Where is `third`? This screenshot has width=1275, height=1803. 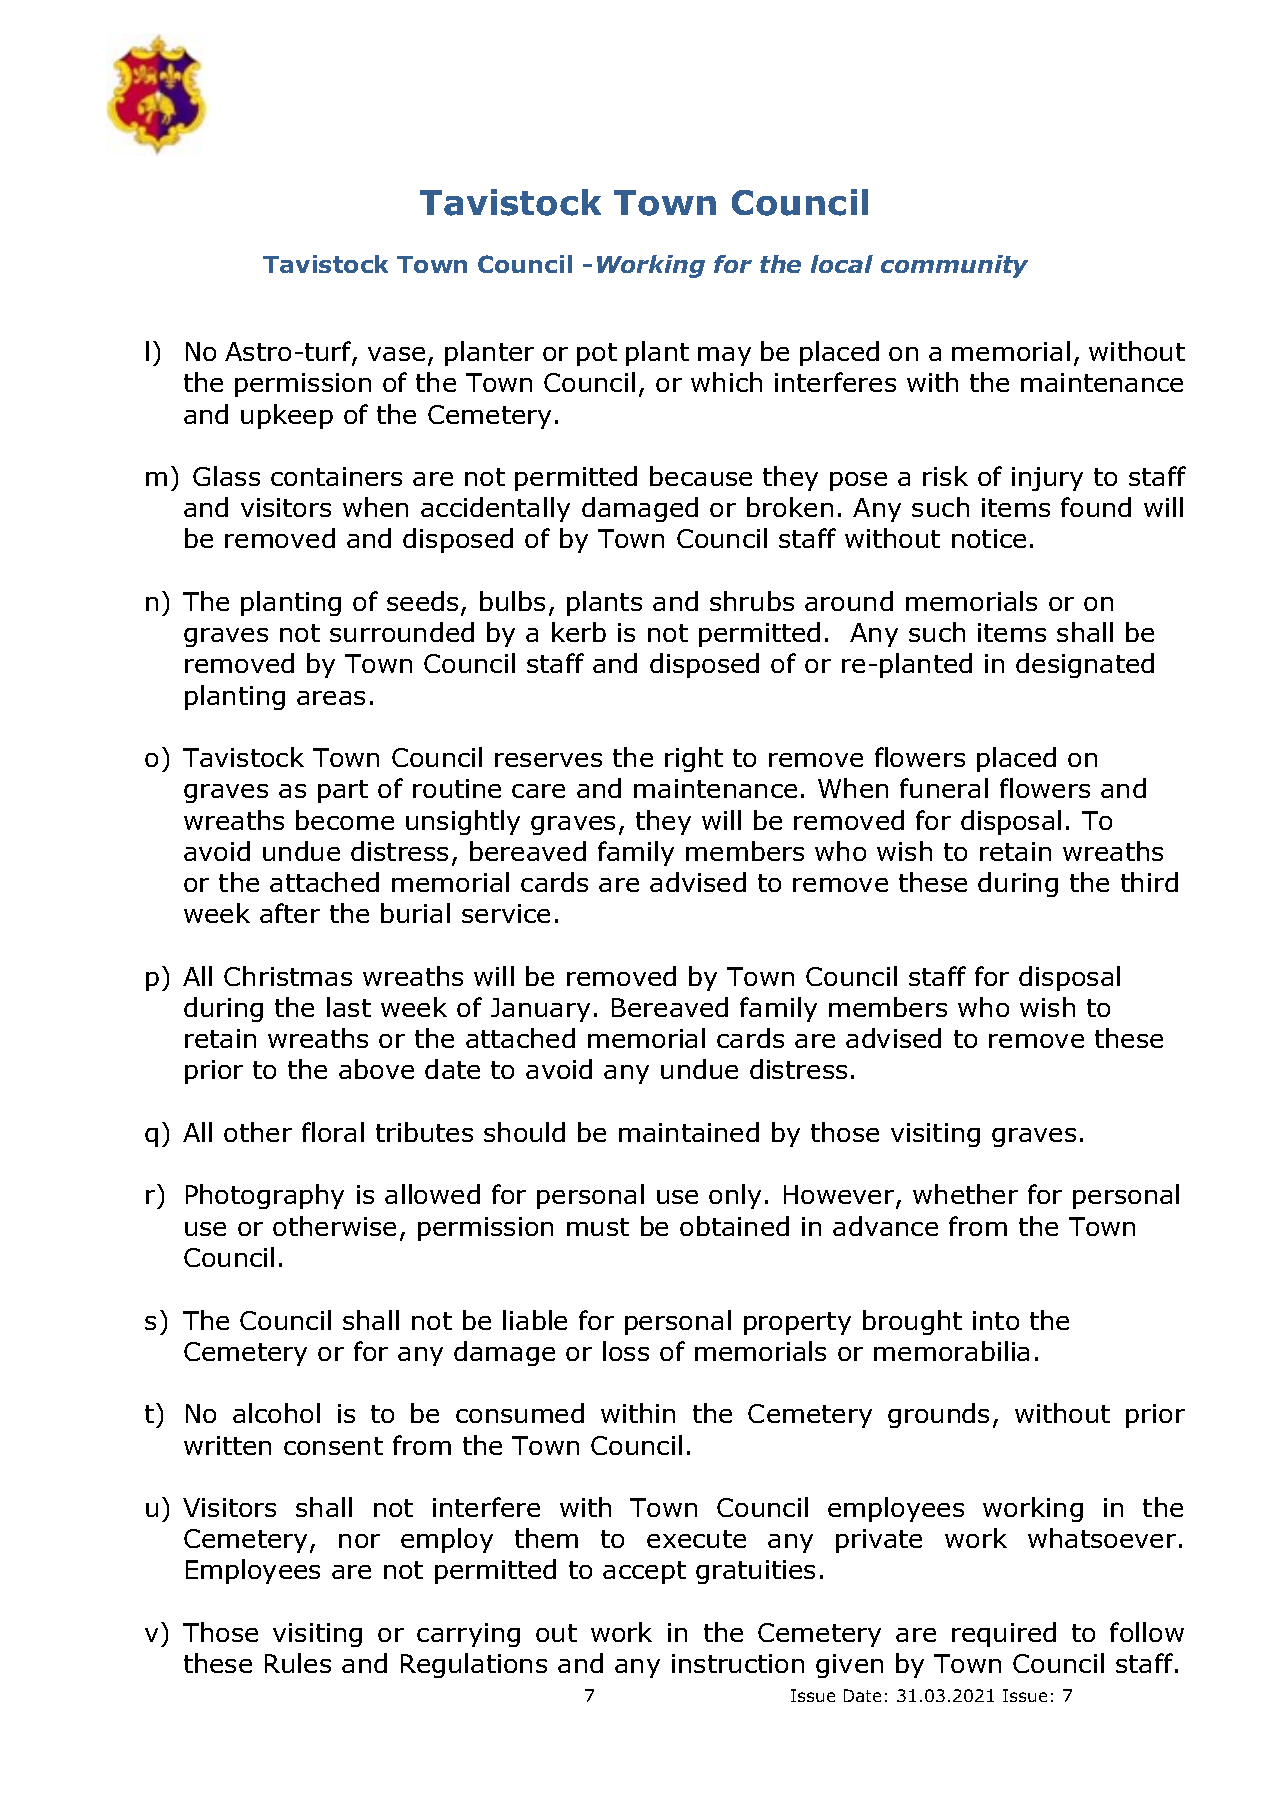 third is located at coordinates (1149, 882).
